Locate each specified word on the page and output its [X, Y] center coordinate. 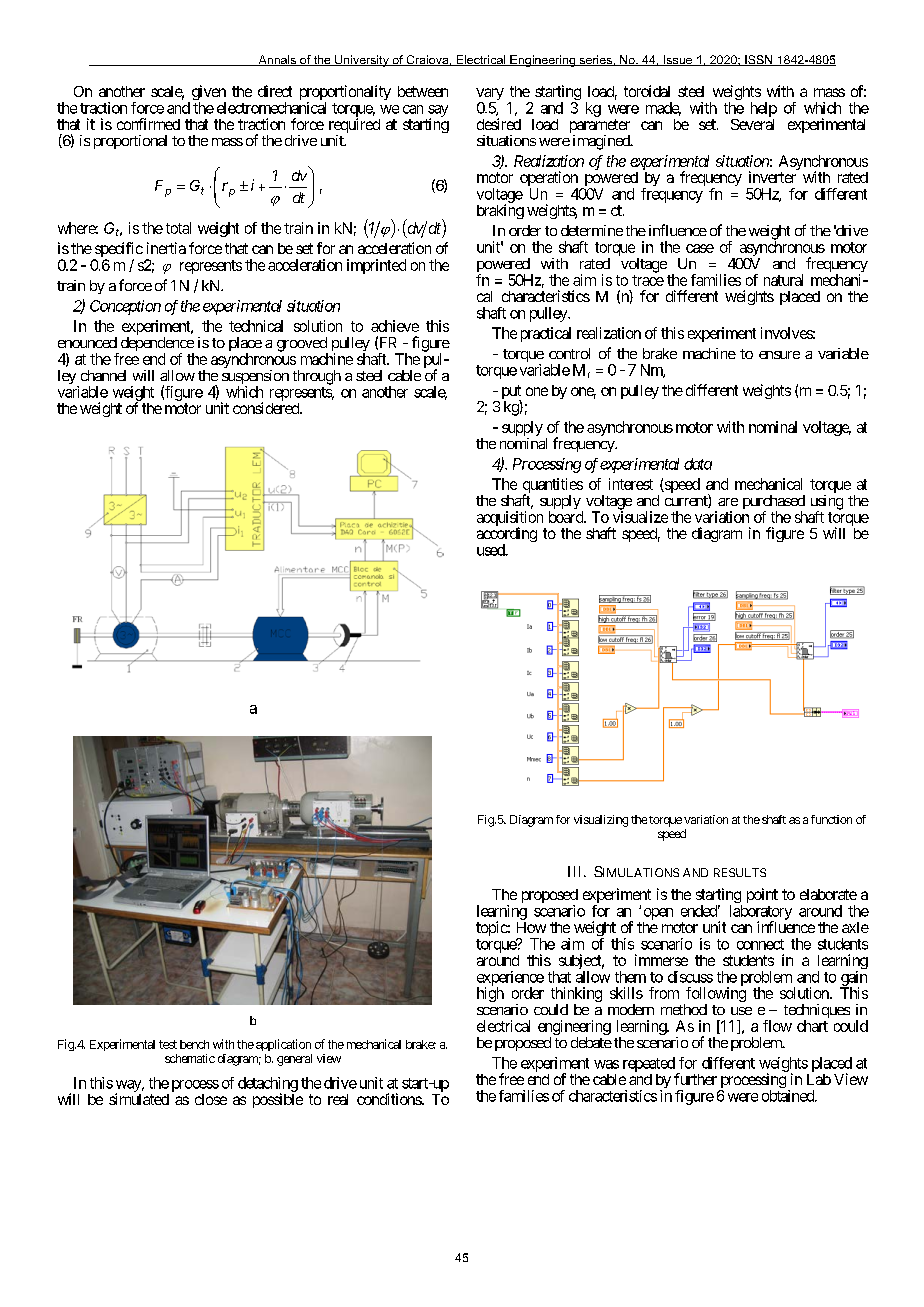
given [207, 94]
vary [490, 95]
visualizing [601, 821]
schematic [190, 1058]
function [831, 819]
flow [777, 1026]
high [490, 994]
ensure [779, 355]
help [764, 109]
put [511, 393]
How [531, 927]
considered [267, 408]
